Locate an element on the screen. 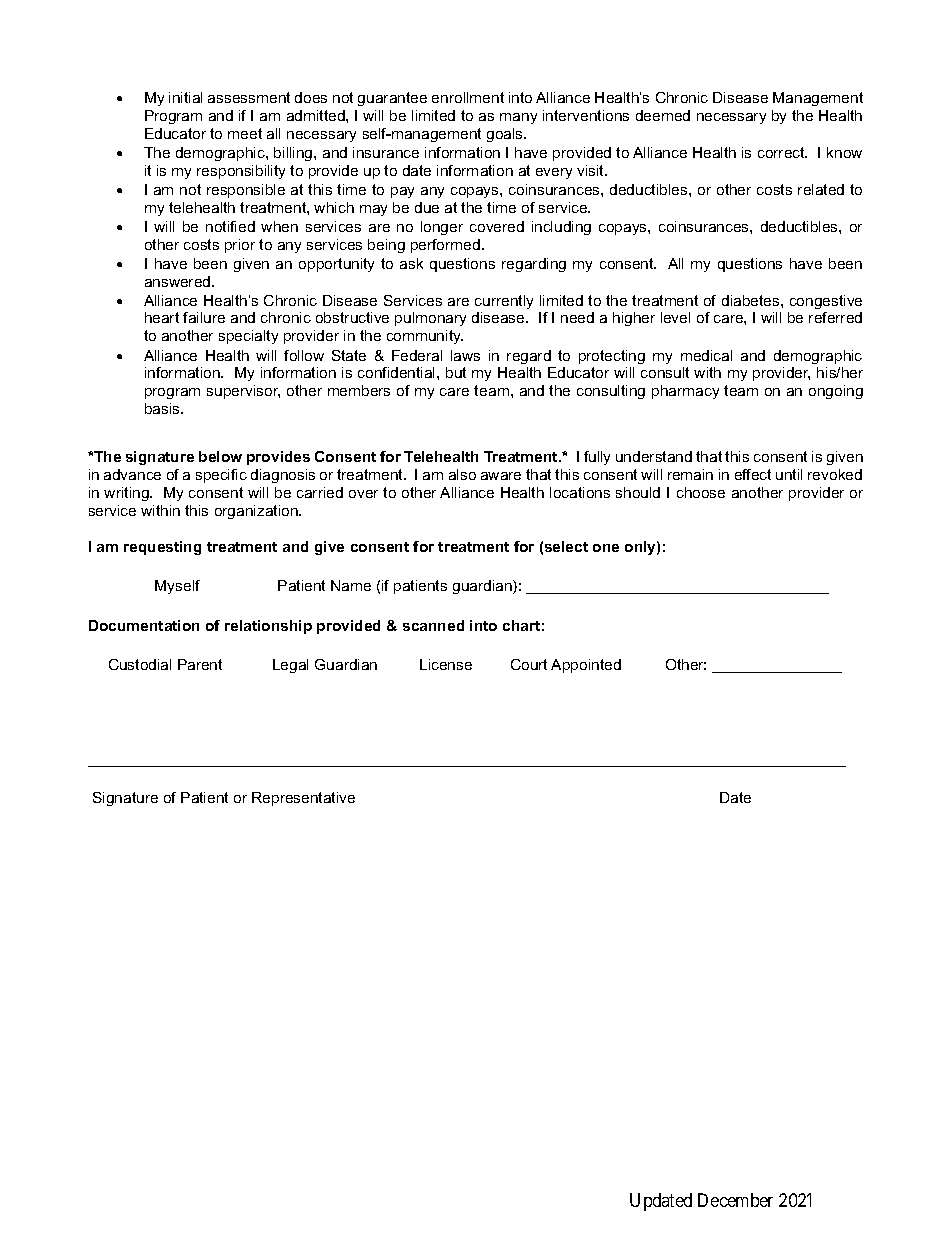  Representative is located at coordinates (303, 799).
